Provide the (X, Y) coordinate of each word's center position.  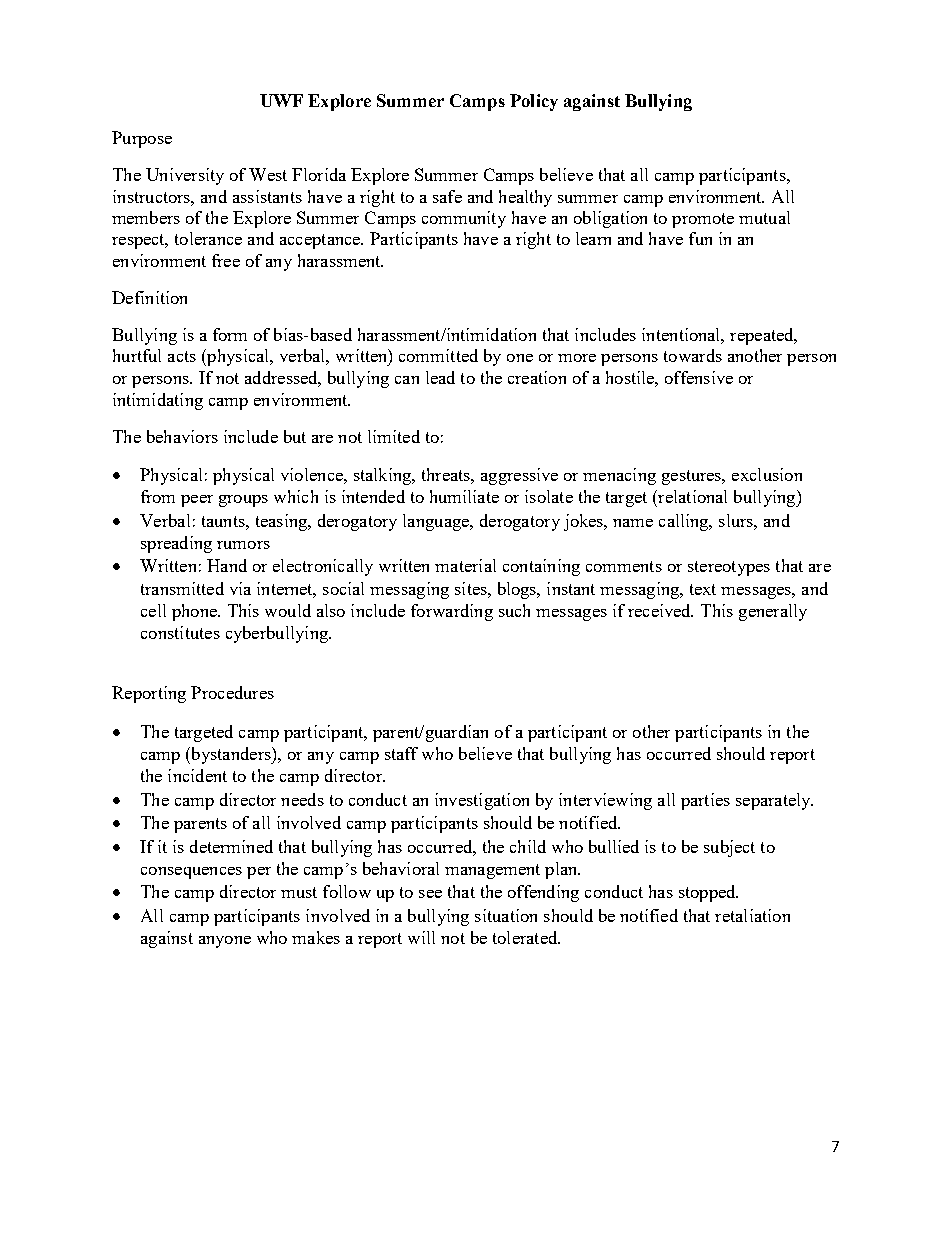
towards (693, 355)
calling (685, 522)
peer (197, 501)
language (437, 522)
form (230, 334)
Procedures (232, 692)
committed (438, 355)
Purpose (142, 139)
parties (705, 801)
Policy (534, 102)
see (430, 894)
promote (703, 220)
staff (401, 753)
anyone (225, 942)
